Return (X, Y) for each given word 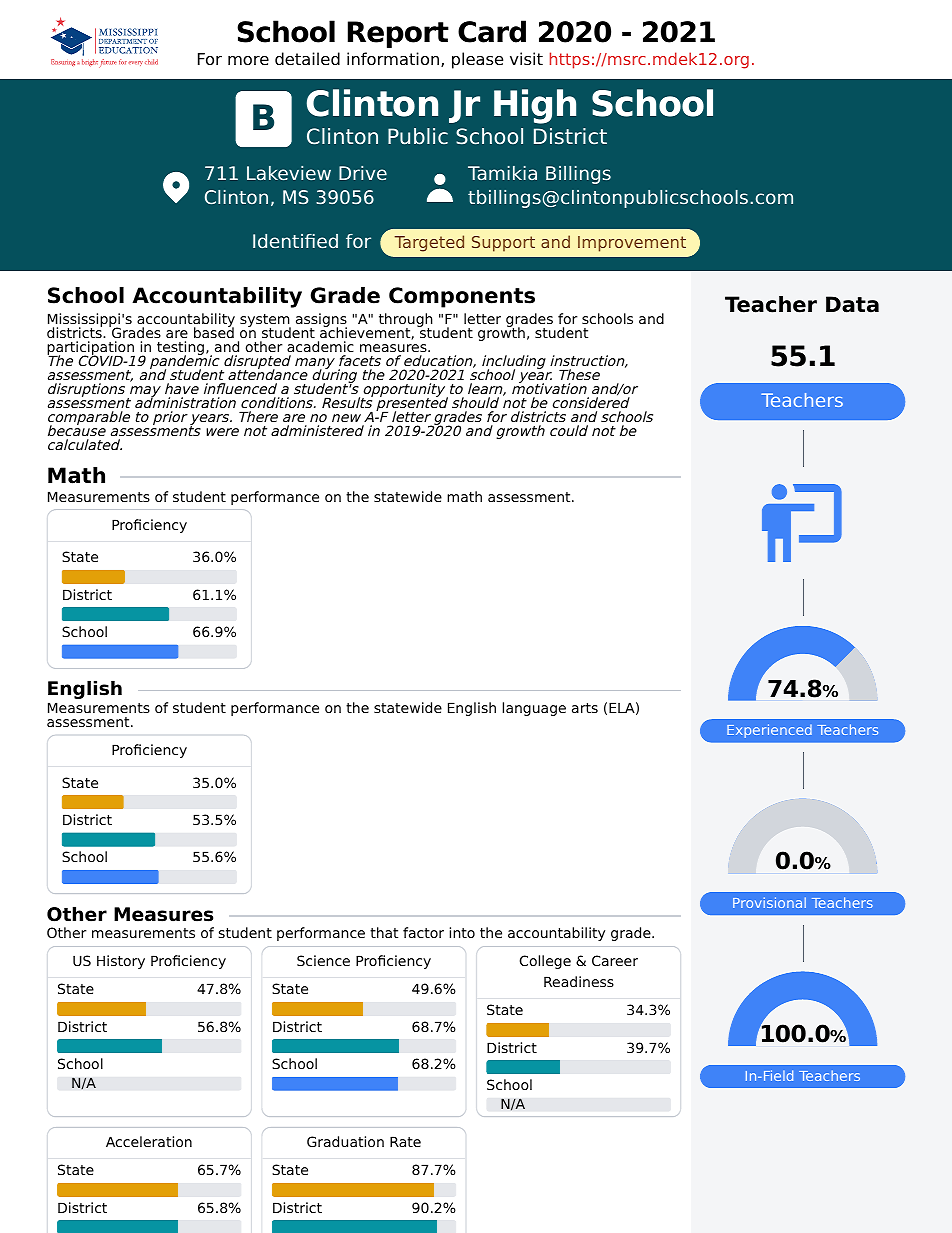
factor (423, 932)
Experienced (769, 731)
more (248, 61)
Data (852, 304)
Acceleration (149, 1141)
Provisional (769, 902)
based (214, 331)
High (535, 106)
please (477, 60)
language (534, 709)
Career (615, 960)
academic (320, 346)
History (121, 962)
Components (462, 297)
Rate (405, 1141)
